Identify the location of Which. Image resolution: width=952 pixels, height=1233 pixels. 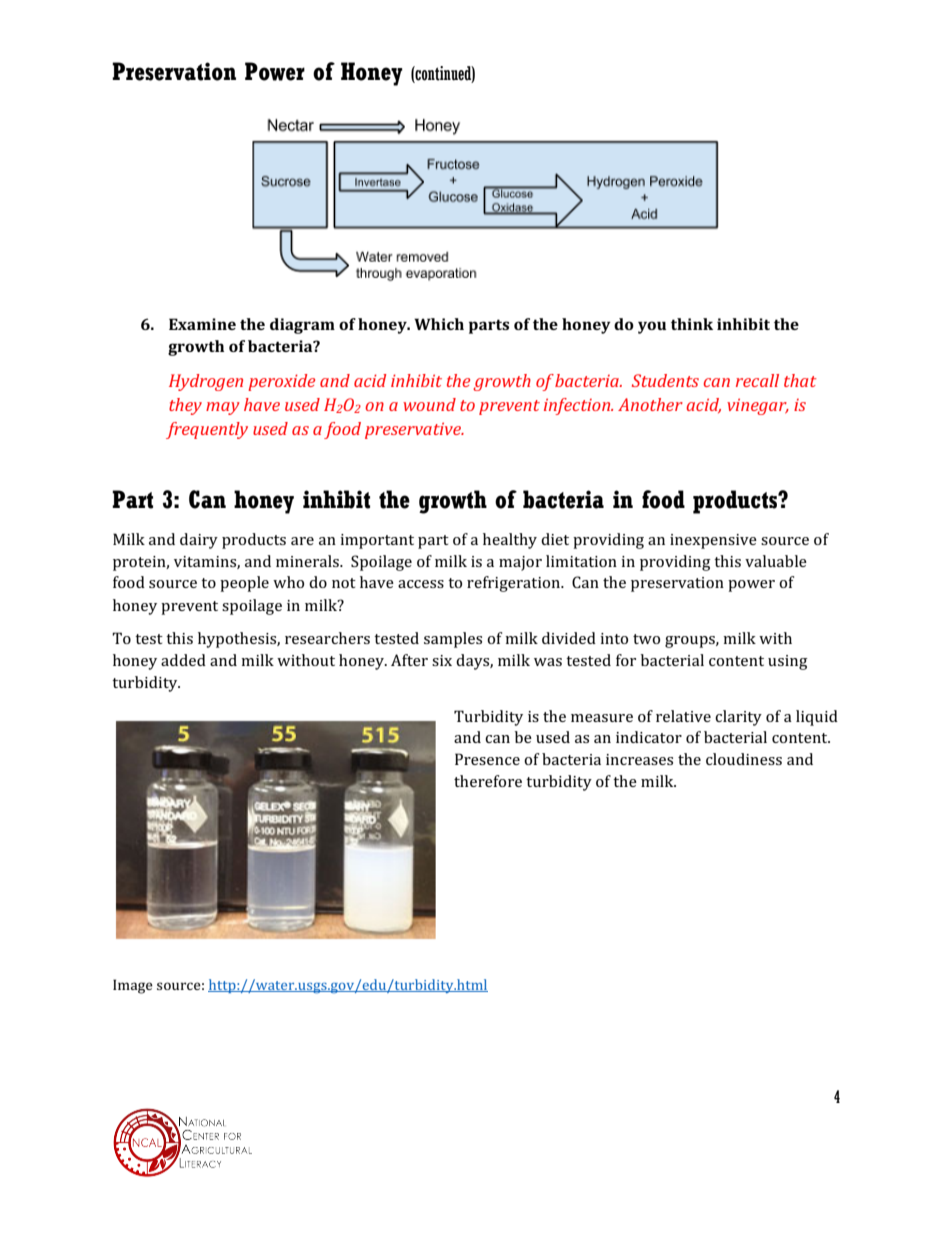
(439, 324).
